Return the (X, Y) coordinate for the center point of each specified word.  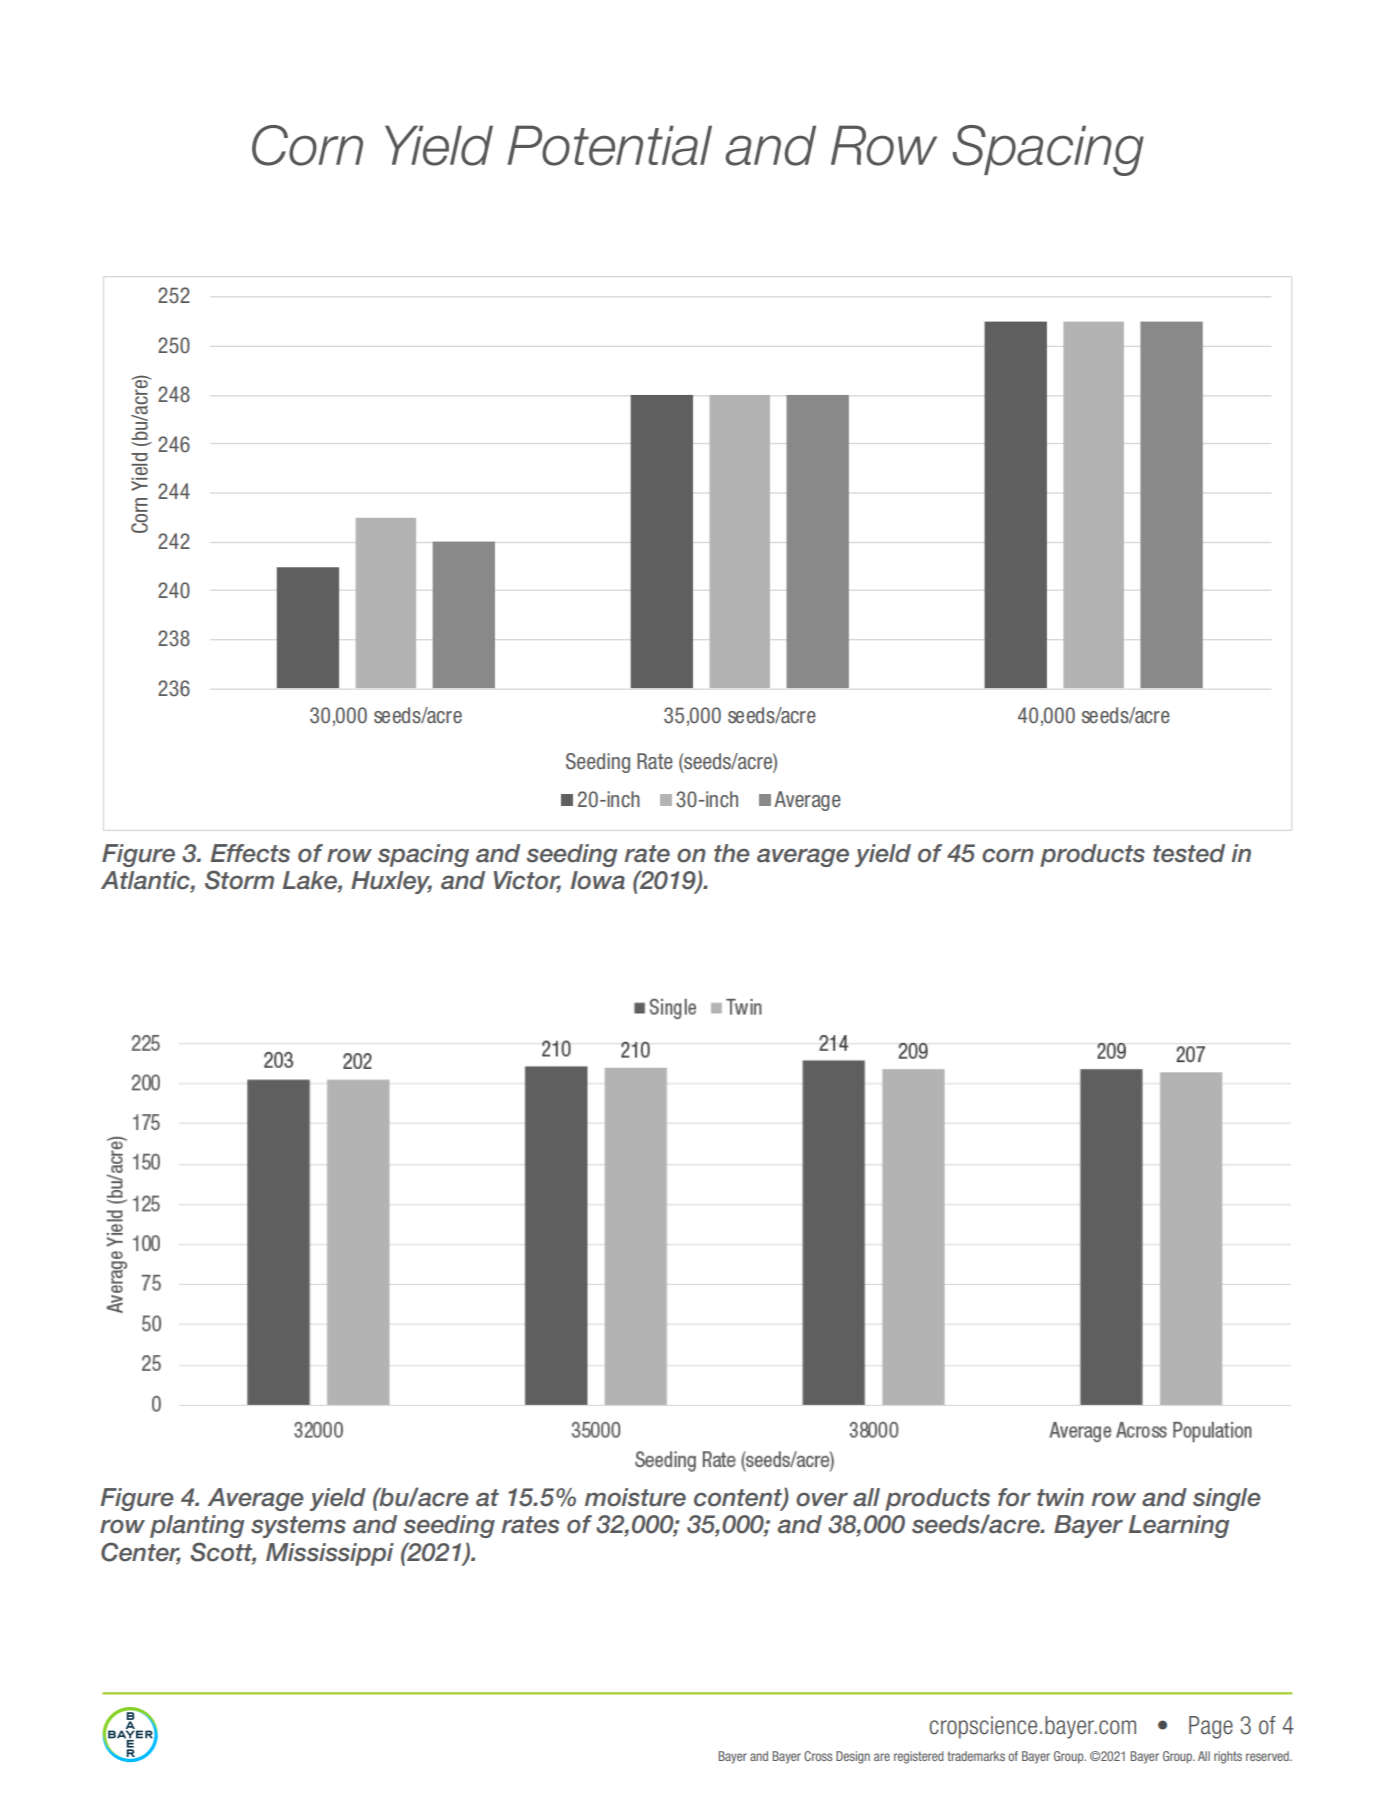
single (1227, 1499)
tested (1189, 853)
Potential (610, 145)
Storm (239, 880)
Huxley (391, 882)
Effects (250, 853)
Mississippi (330, 1554)
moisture (635, 1497)
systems (298, 1527)
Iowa (598, 880)
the (732, 853)
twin (1060, 1497)
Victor (527, 881)
